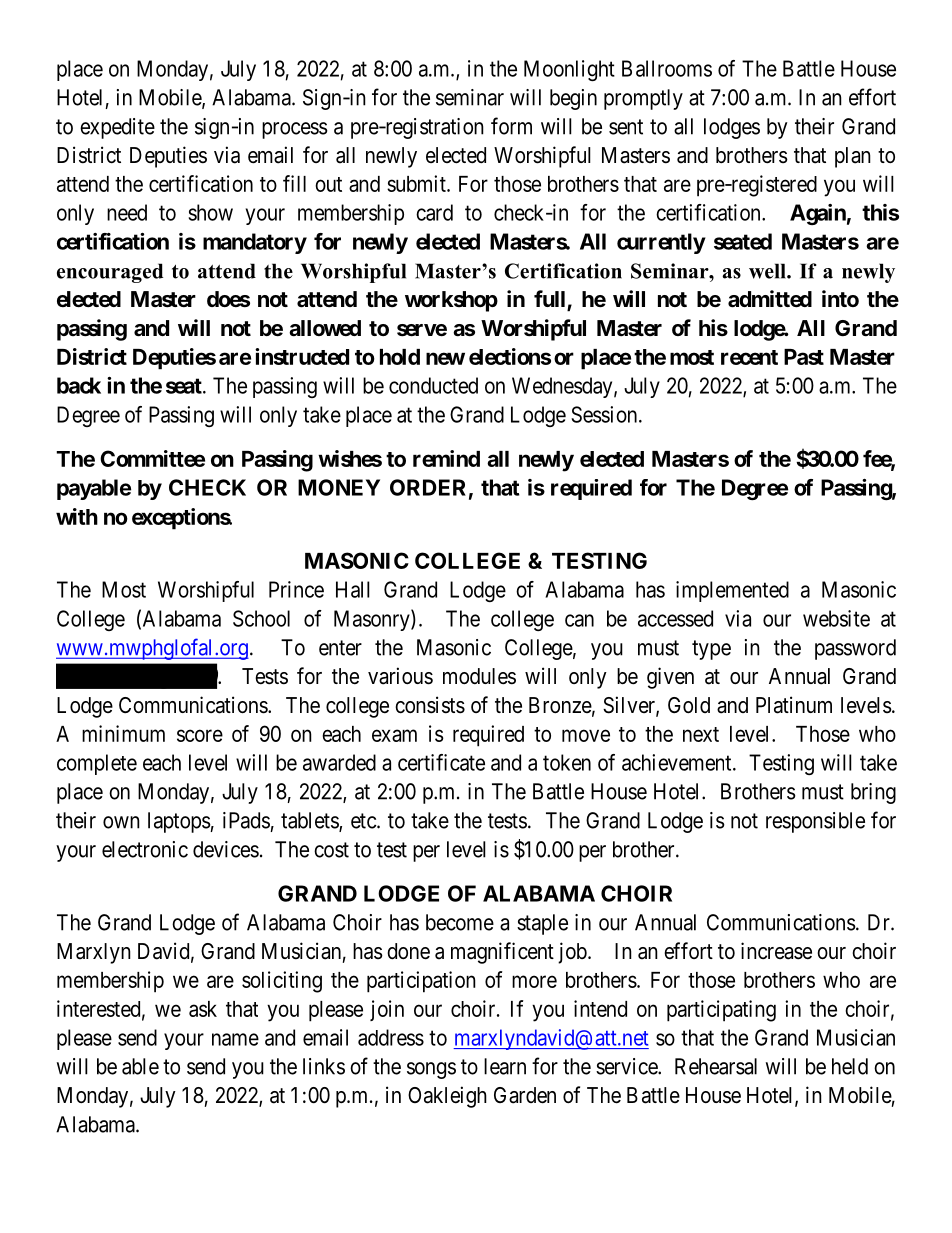  I want to click on remind, so click(446, 458).
